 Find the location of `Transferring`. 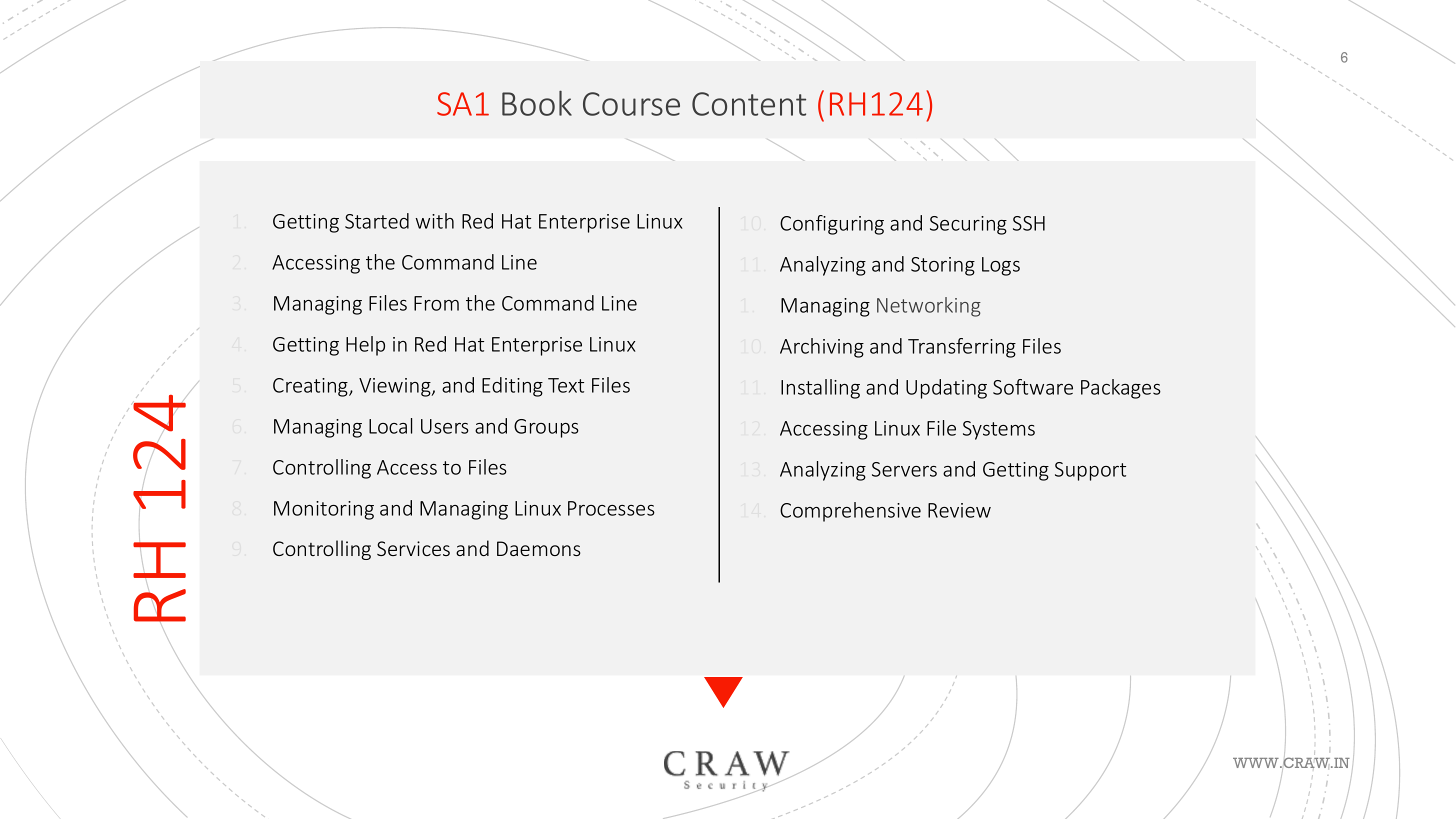

Transferring is located at coordinates (962, 348).
